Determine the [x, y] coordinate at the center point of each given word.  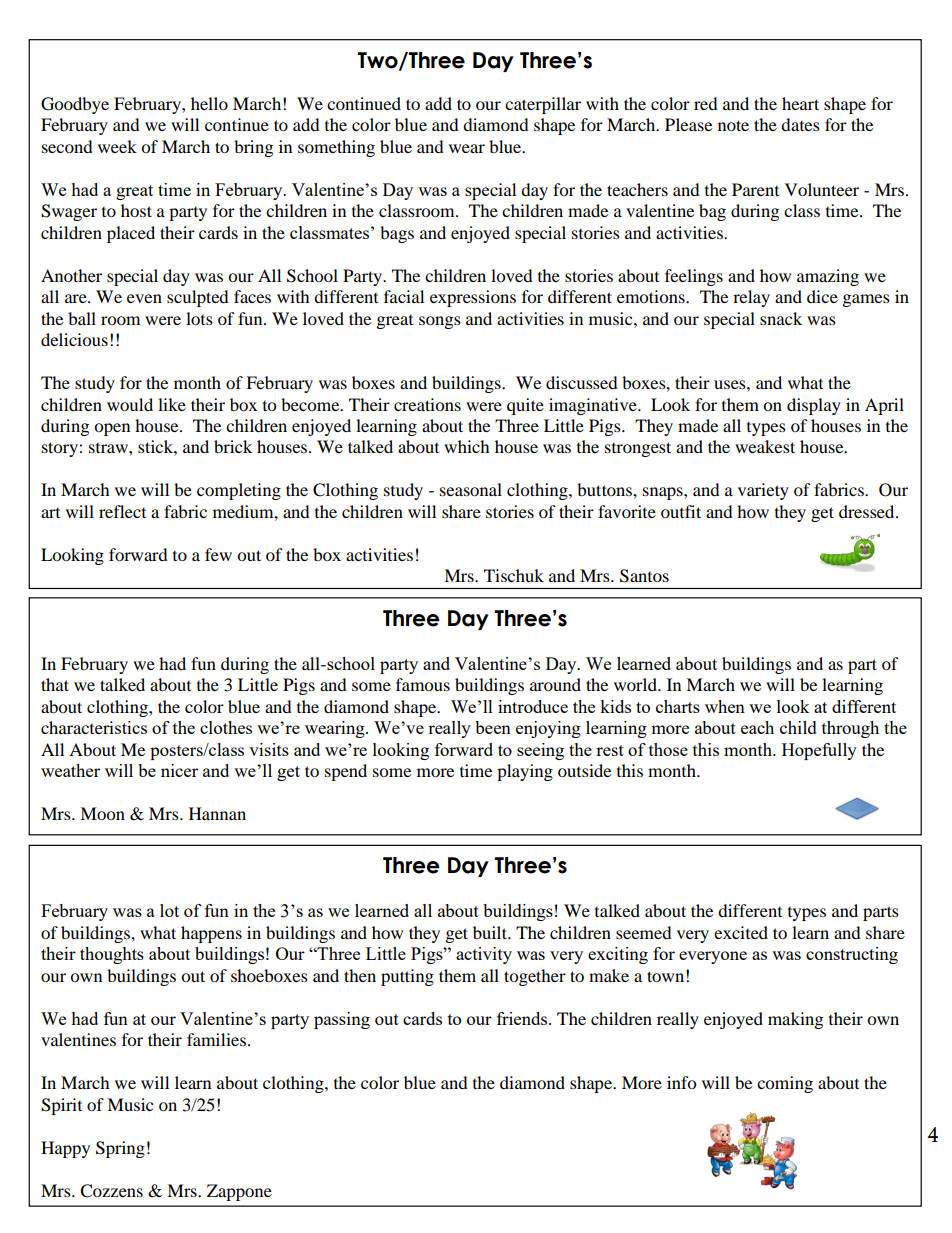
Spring [120, 1149]
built [491, 932]
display [814, 406]
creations [427, 404]
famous [423, 684]
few [218, 554]
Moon [102, 813]
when [725, 706]
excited [741, 932]
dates [800, 124]
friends [523, 1018]
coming [785, 1084]
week [117, 146]
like [172, 404]
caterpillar [543, 105]
